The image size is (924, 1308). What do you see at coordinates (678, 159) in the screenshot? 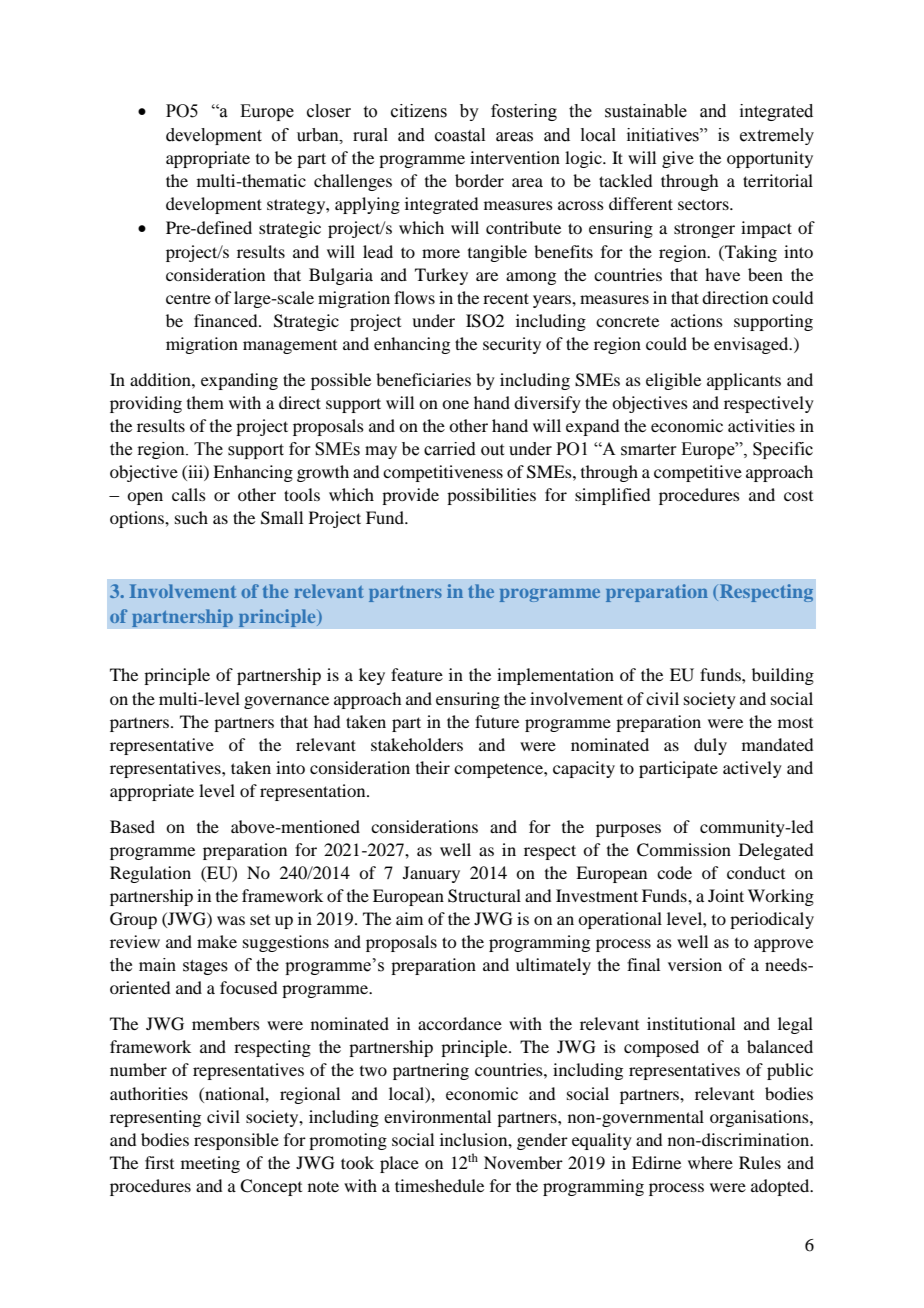
I see `give` at bounding box center [678, 159].
